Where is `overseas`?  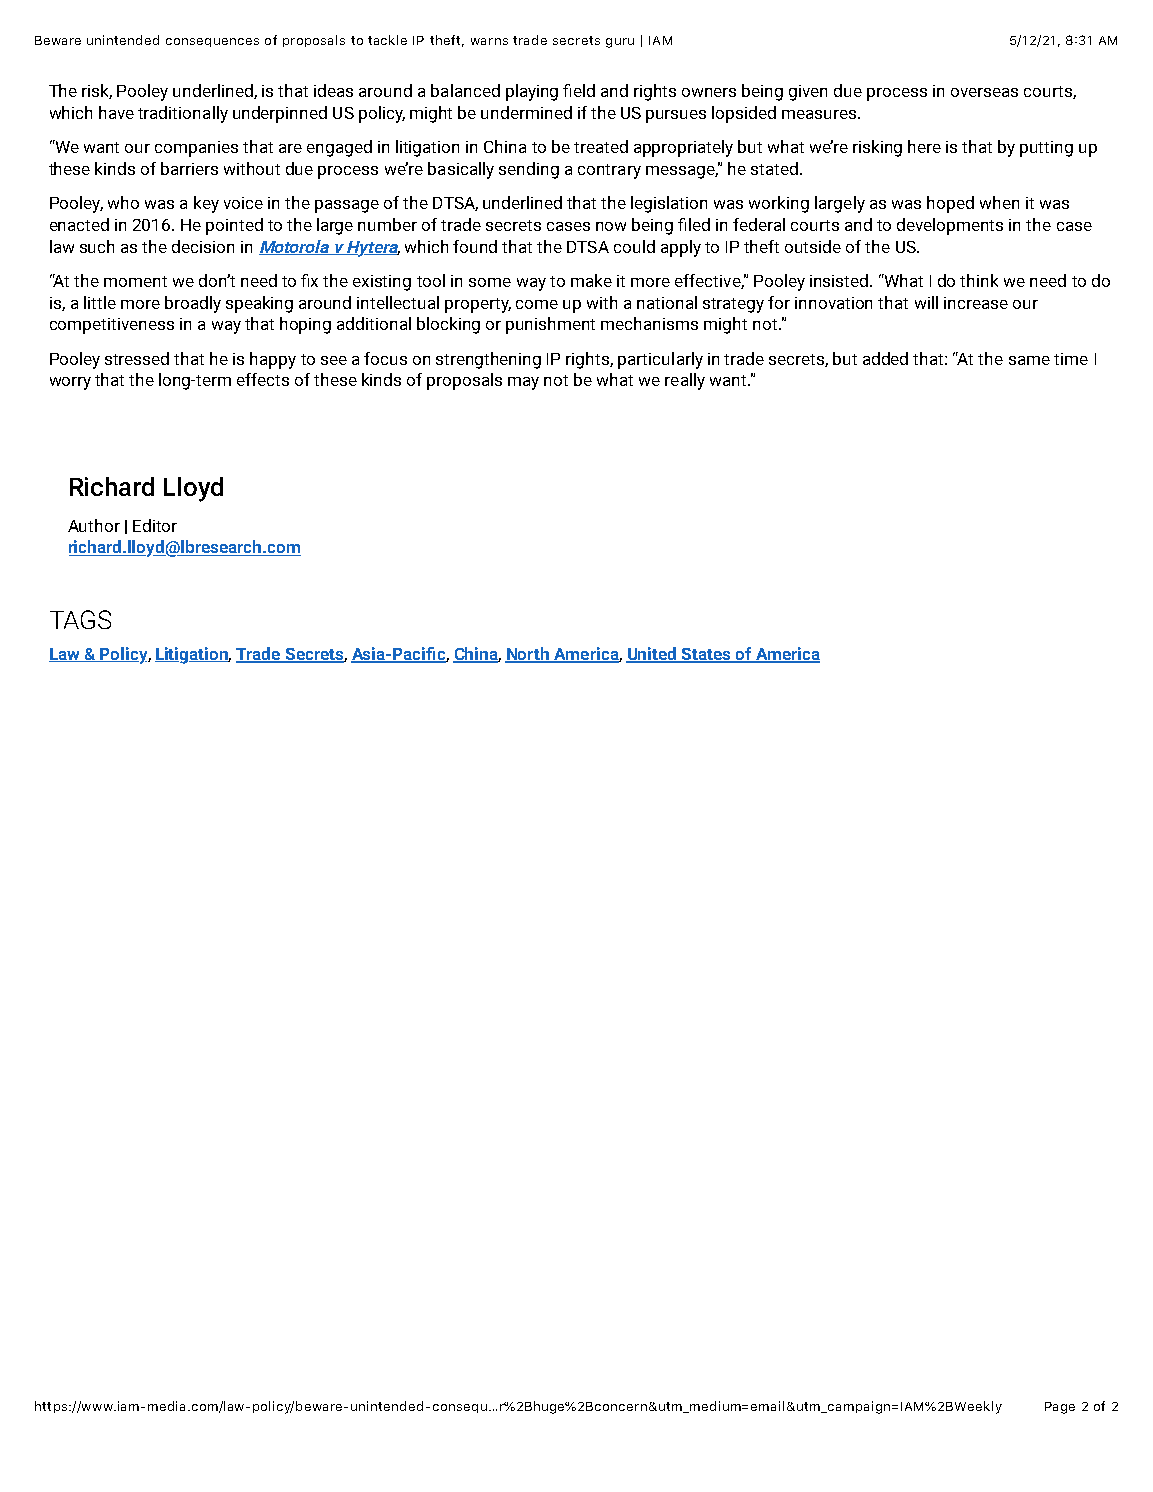
overseas is located at coordinates (984, 92).
